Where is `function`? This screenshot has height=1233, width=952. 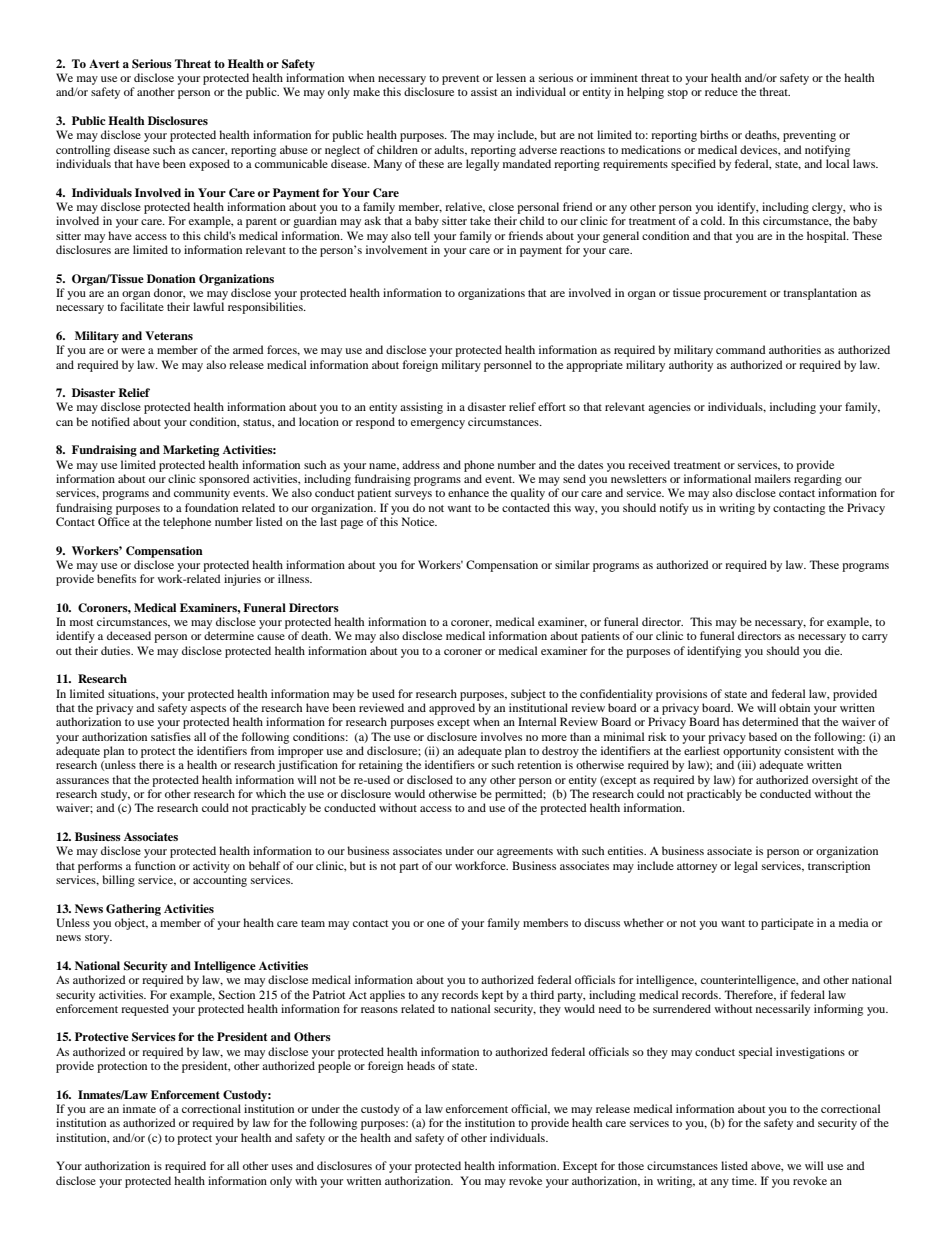 function is located at coordinates (155, 865).
